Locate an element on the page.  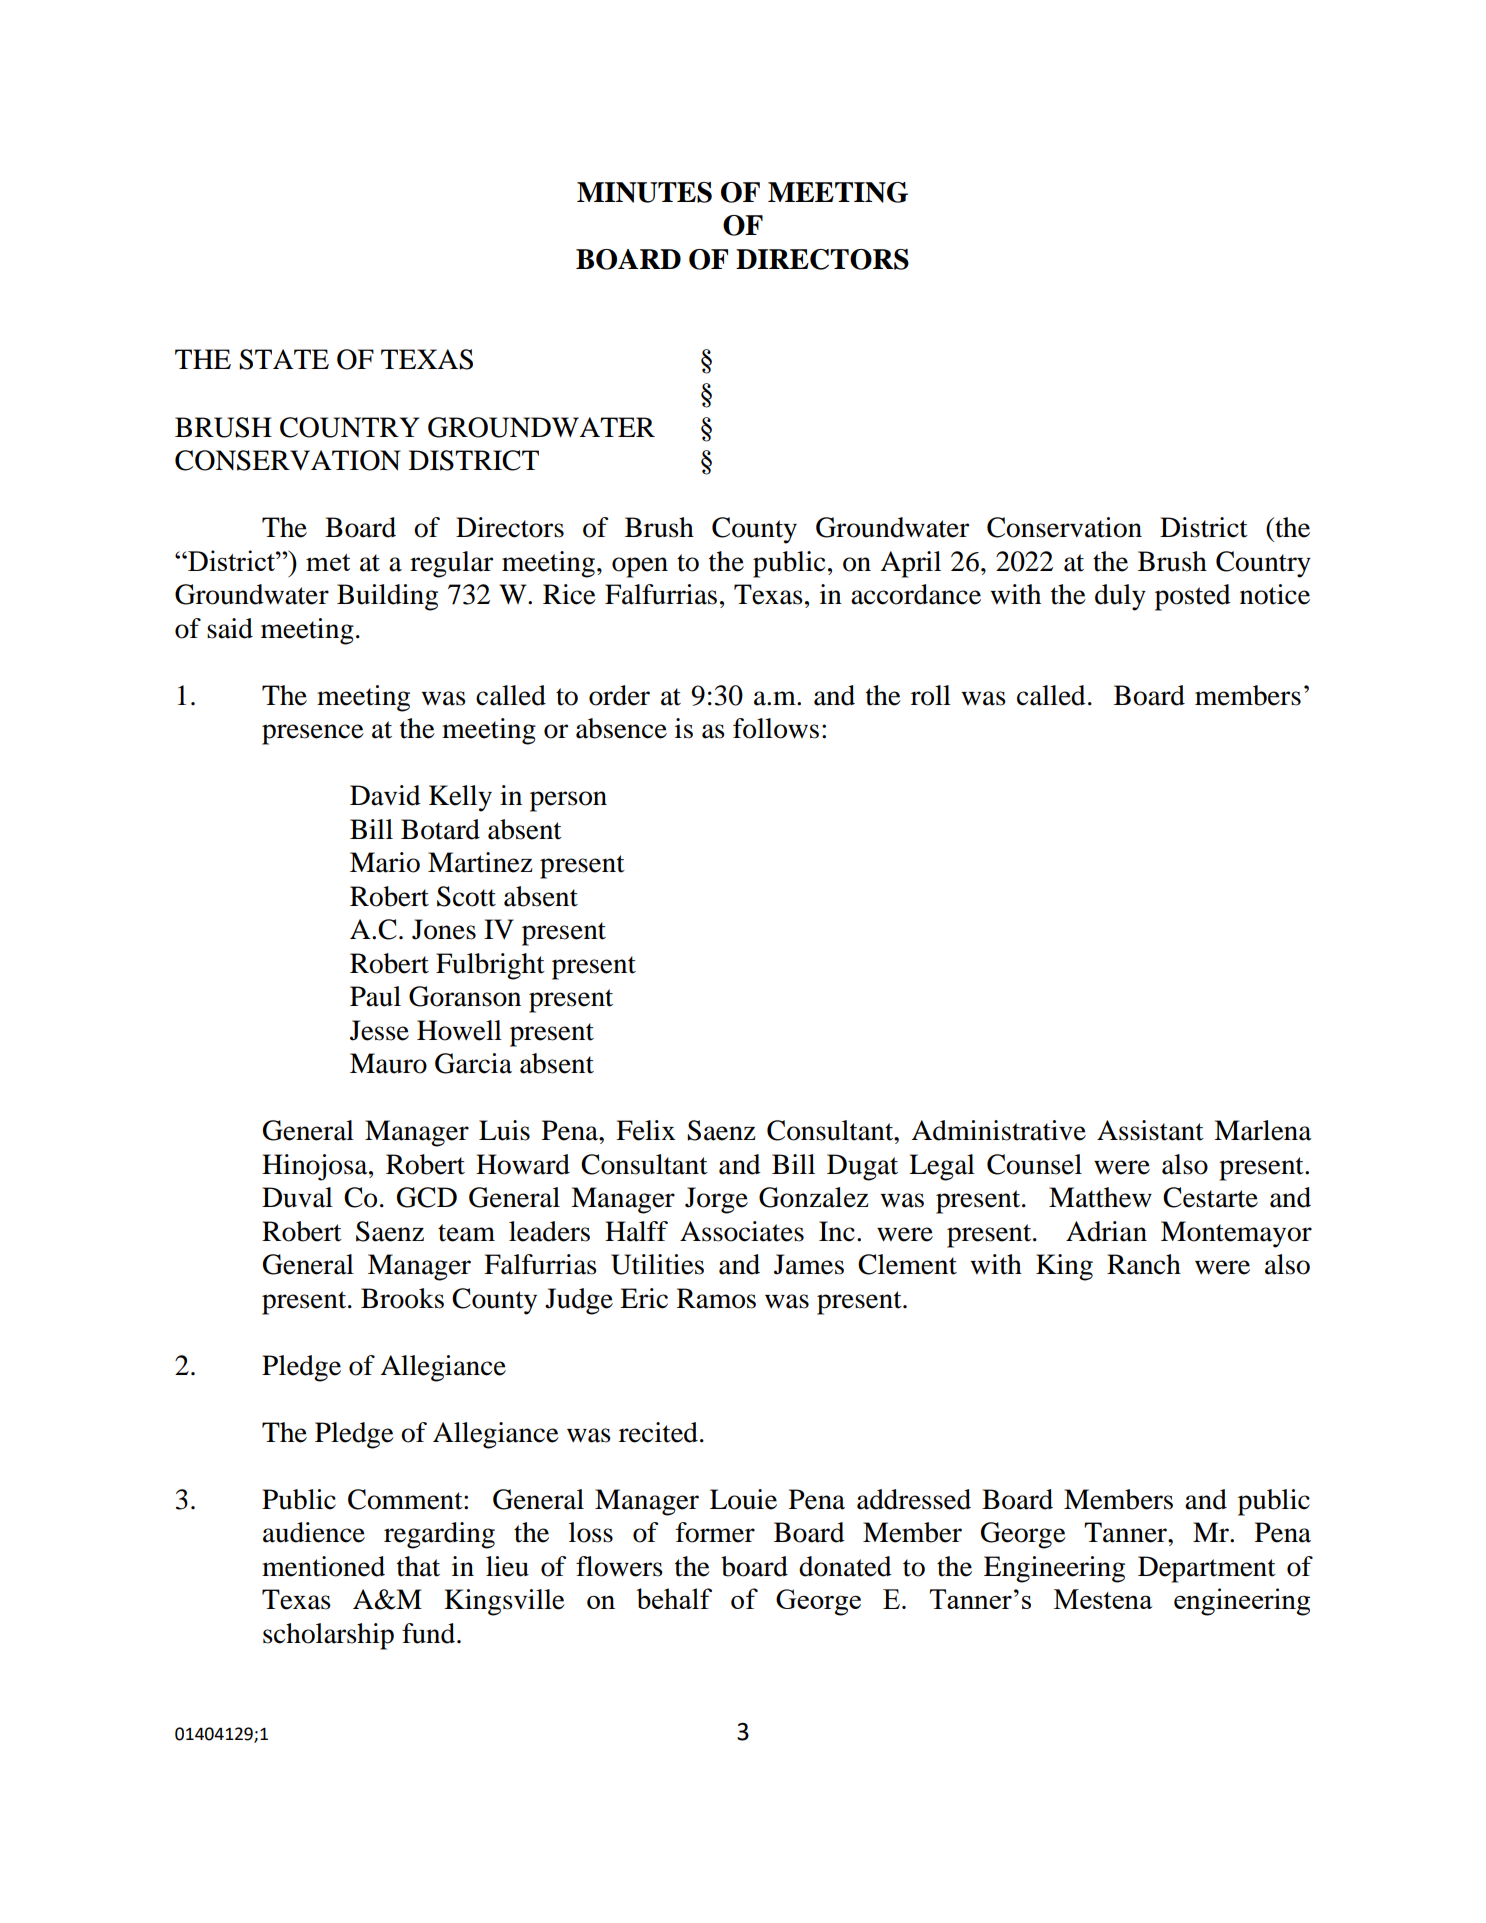
Assistant is located at coordinates (1150, 1130).
